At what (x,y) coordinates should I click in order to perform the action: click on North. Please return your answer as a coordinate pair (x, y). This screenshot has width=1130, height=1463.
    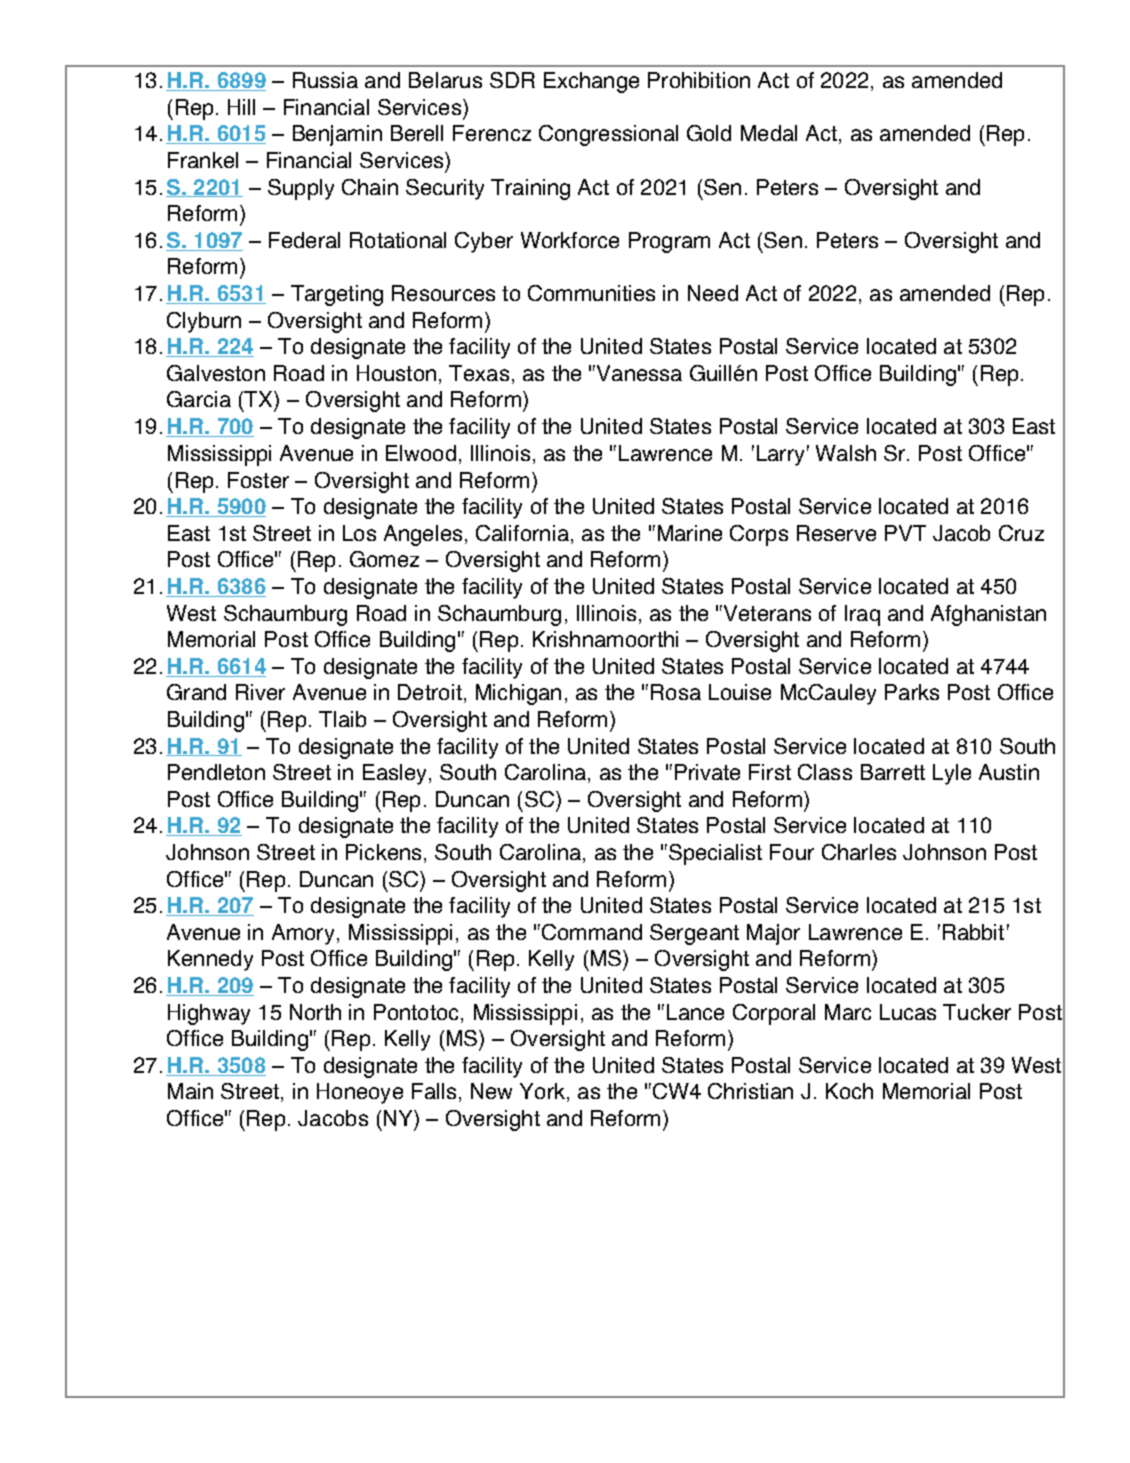
    Looking at the image, I should click on (315, 1012).
